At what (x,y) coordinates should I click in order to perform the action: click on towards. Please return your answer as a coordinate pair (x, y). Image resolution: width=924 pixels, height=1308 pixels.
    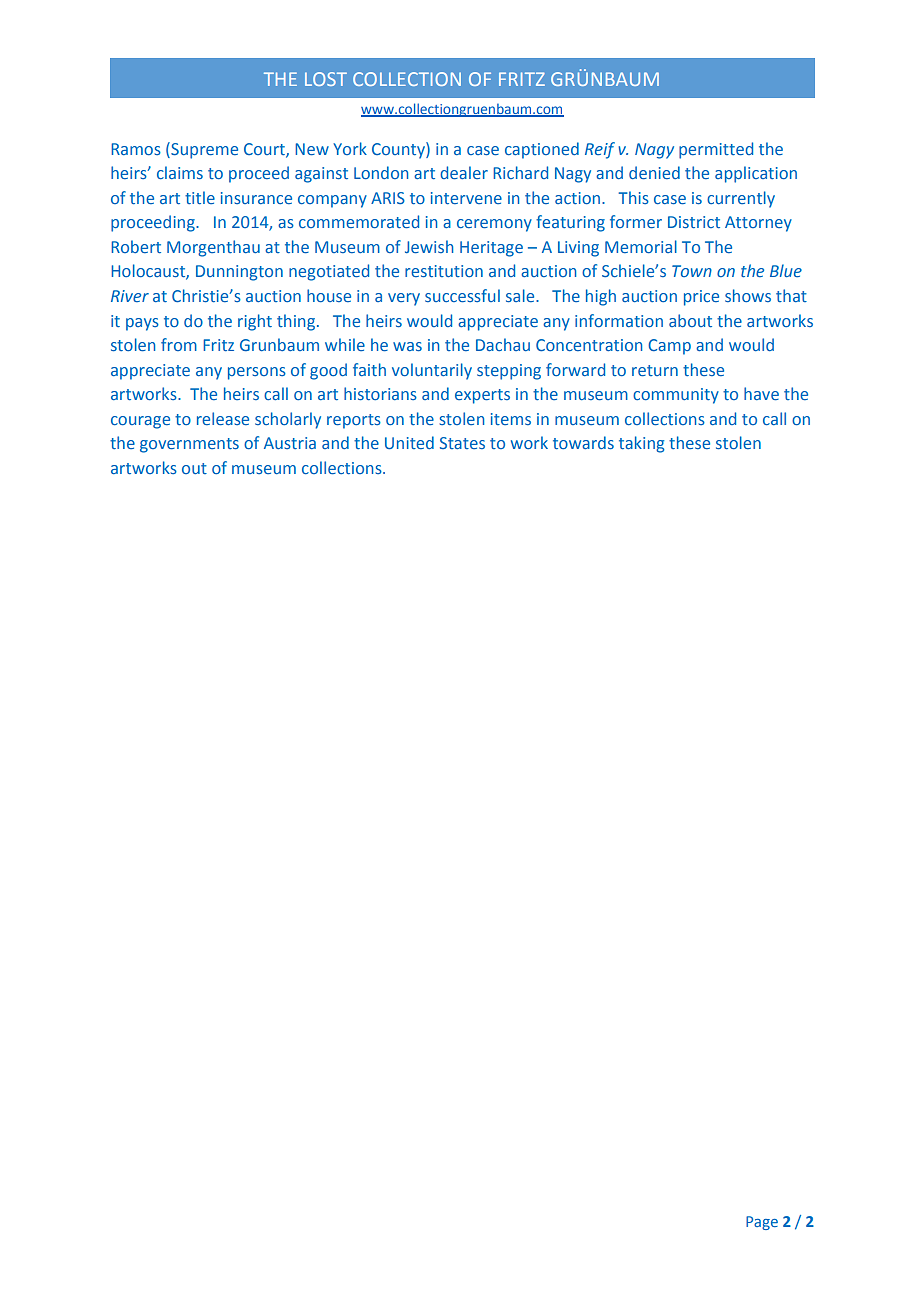
    Looking at the image, I should click on (583, 442).
